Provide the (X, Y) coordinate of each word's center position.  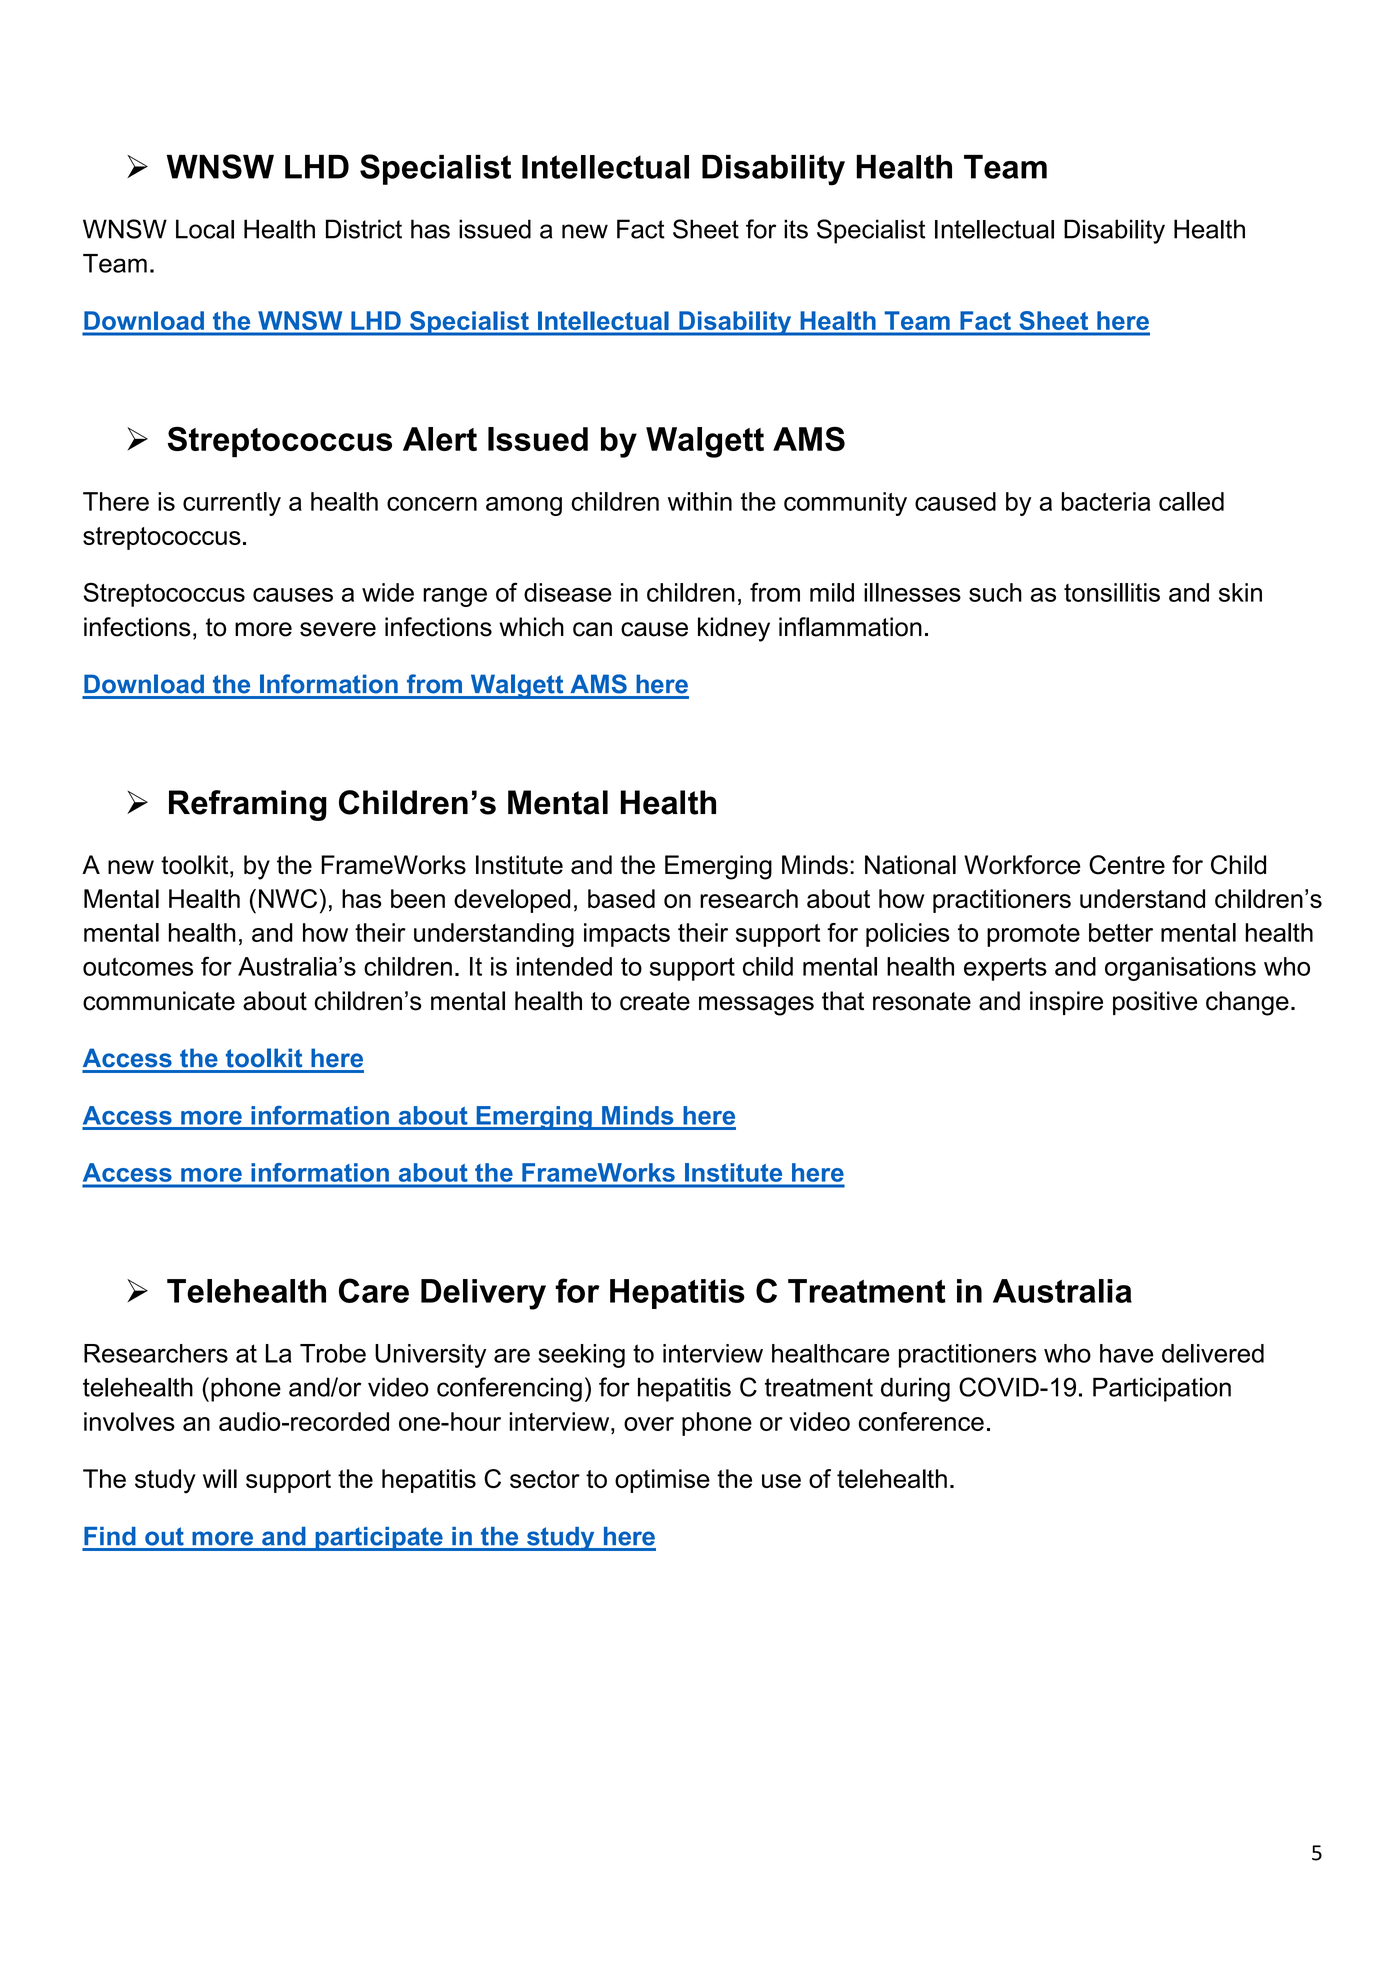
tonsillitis (1112, 592)
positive (1155, 1003)
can (592, 629)
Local (205, 229)
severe (338, 629)
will (220, 1478)
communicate (159, 1001)
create (655, 1001)
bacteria (1106, 501)
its (796, 229)
